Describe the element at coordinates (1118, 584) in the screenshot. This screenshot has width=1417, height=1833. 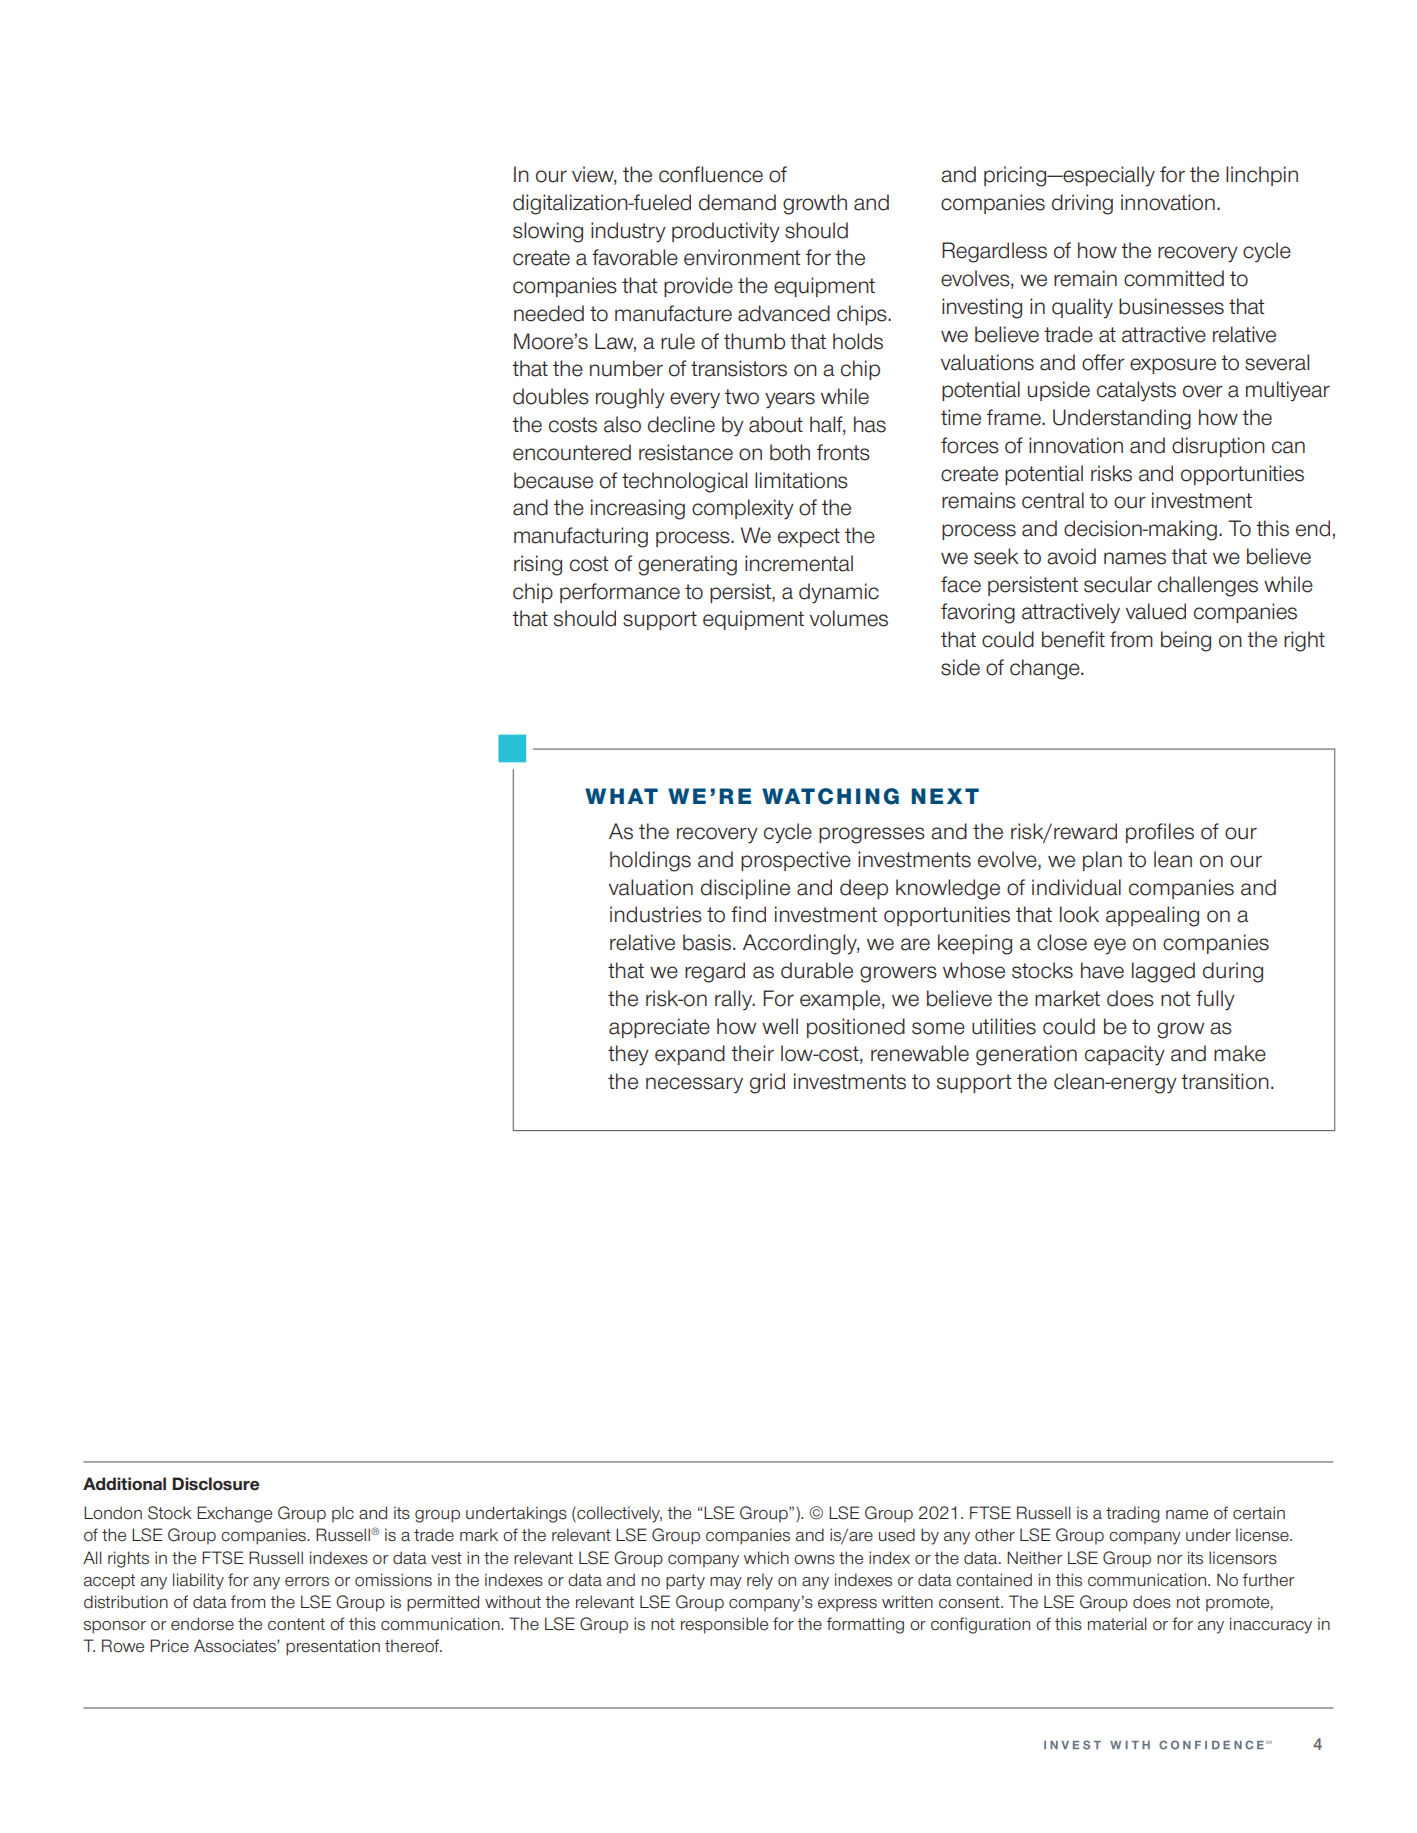
I see `secular` at that location.
